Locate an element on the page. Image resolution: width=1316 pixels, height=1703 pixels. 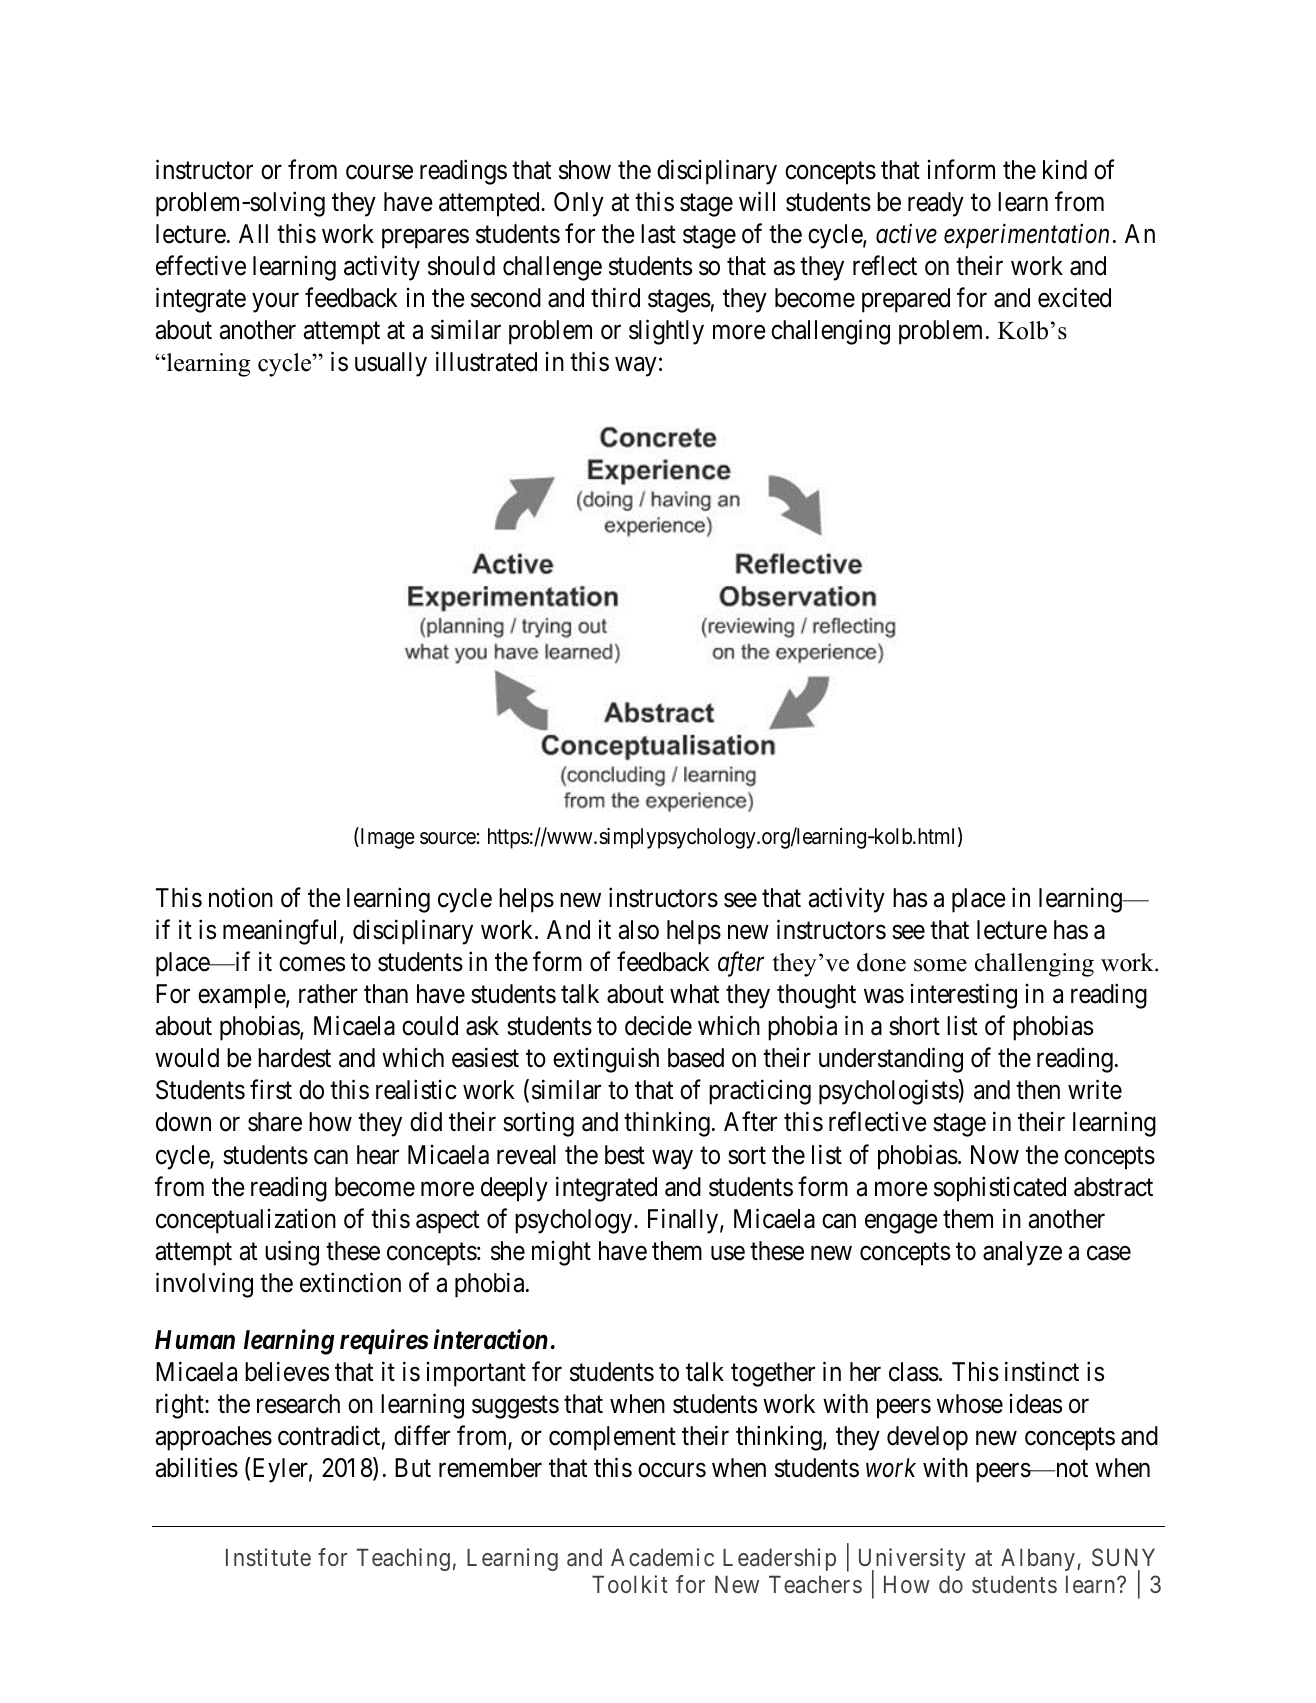
last is located at coordinates (658, 234).
